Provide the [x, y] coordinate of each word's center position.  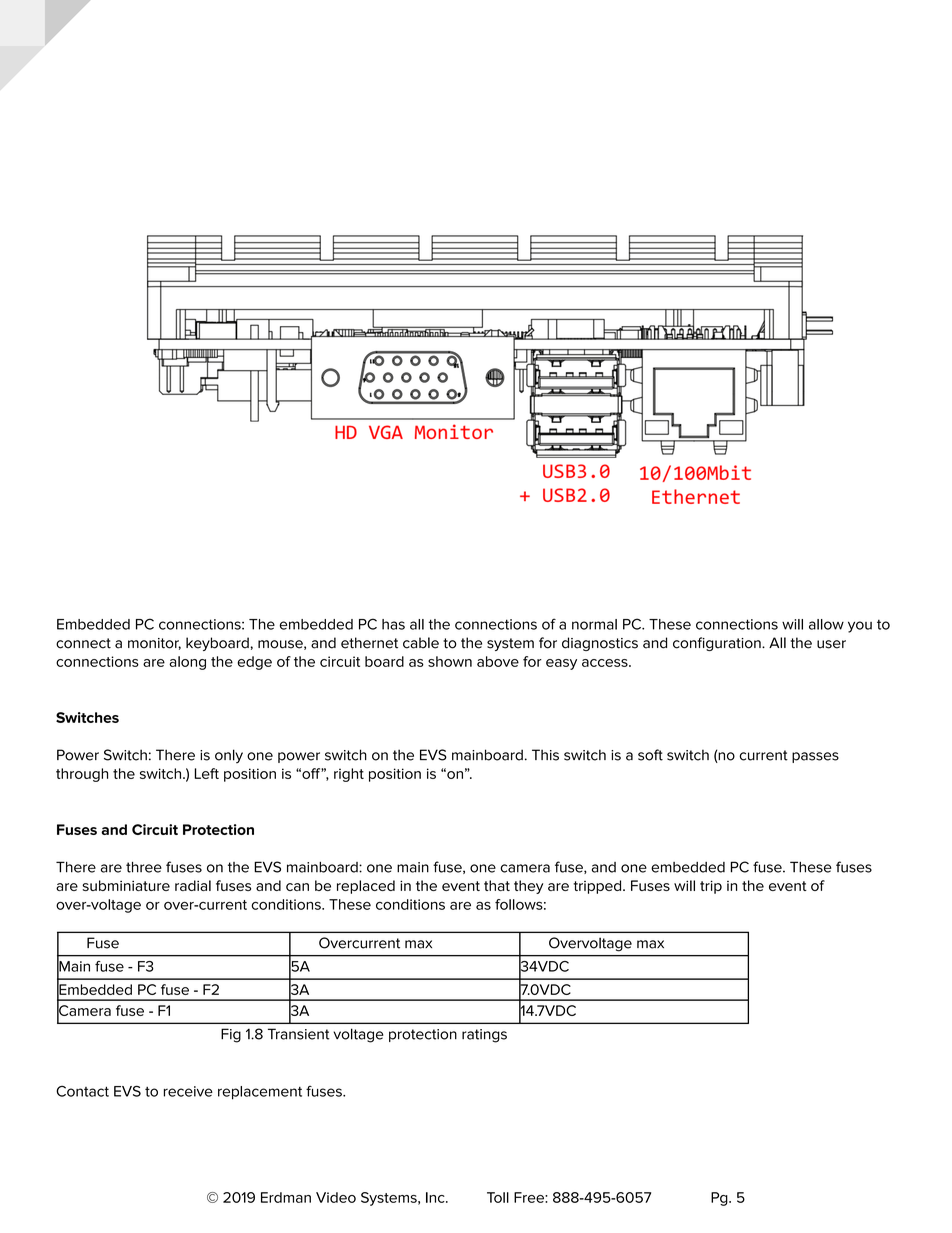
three [144, 867]
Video [336, 1197]
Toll [498, 1197]
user [831, 644]
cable [421, 643]
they [528, 887]
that [497, 885]
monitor [154, 644]
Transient [299, 1034]
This [545, 755]
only [229, 756]
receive [188, 1091]
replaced [366, 887]
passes [815, 757]
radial [193, 885]
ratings [484, 1036]
